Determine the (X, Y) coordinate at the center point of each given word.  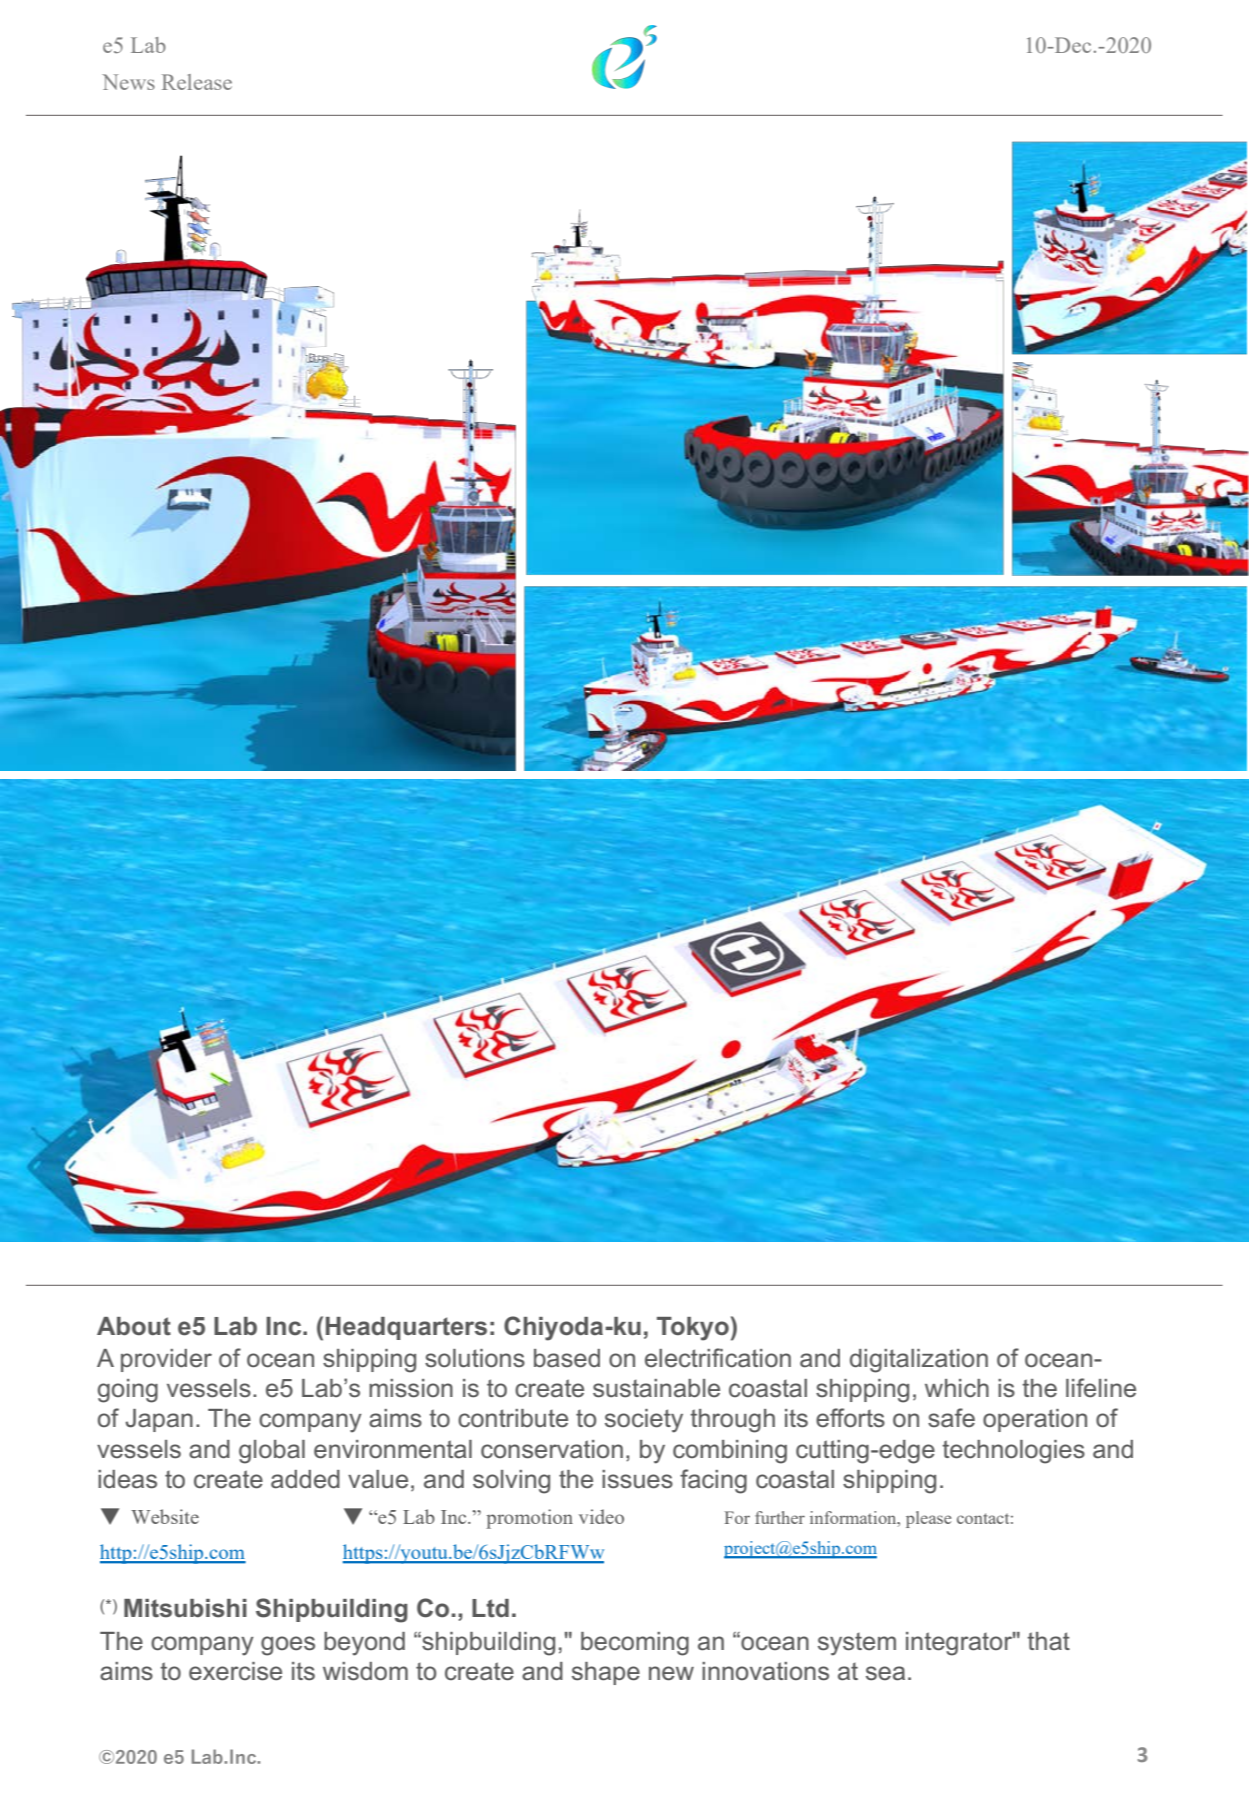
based (567, 1358)
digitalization (919, 1361)
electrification (718, 1358)
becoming (635, 1644)
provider (166, 1360)
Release (197, 82)
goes (288, 1646)
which (957, 1388)
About (134, 1326)
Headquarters (406, 1328)
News (128, 82)
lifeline (1101, 1388)
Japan (159, 1420)
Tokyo (693, 1329)
